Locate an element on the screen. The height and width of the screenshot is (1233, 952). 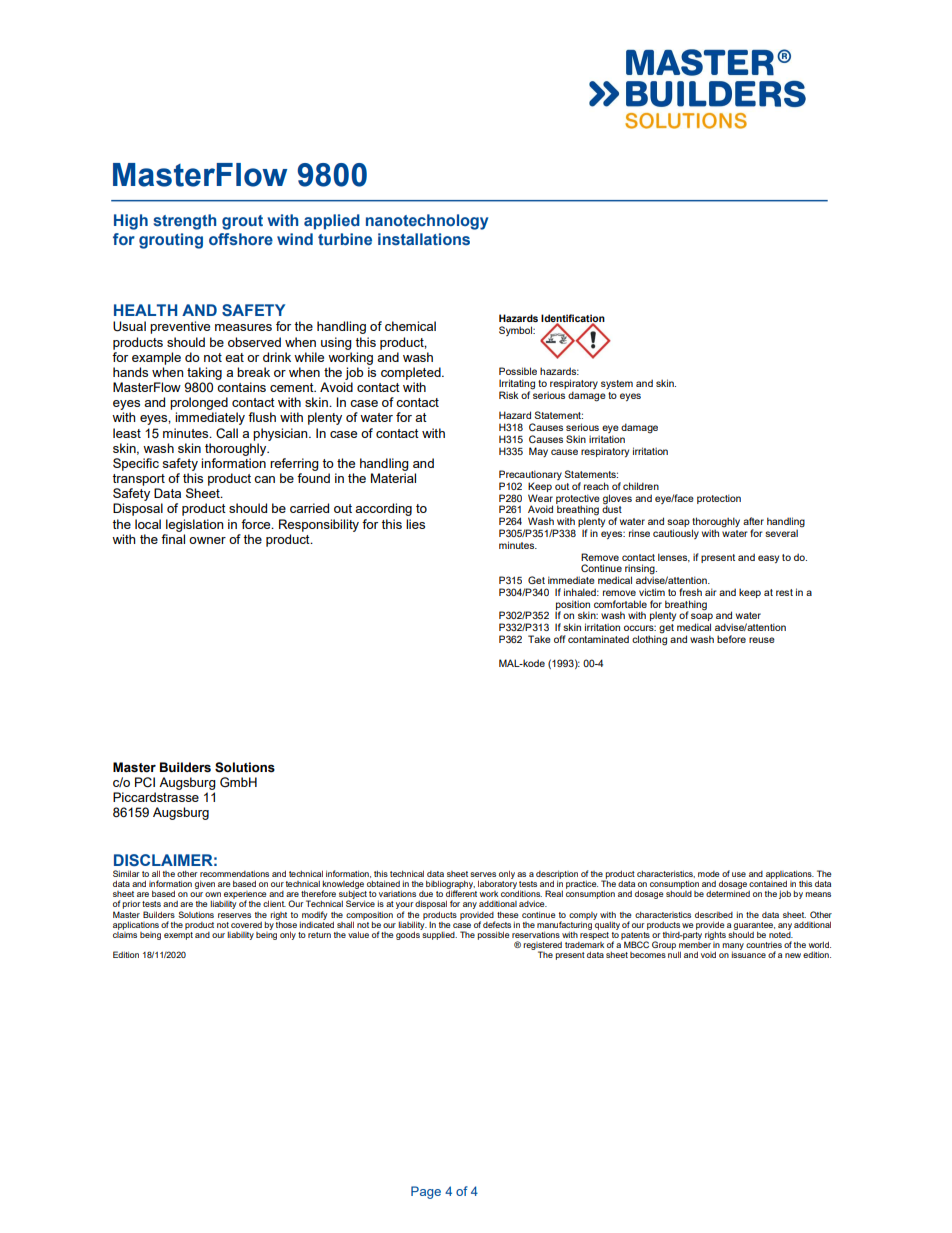
offshore is located at coordinates (241, 239).
